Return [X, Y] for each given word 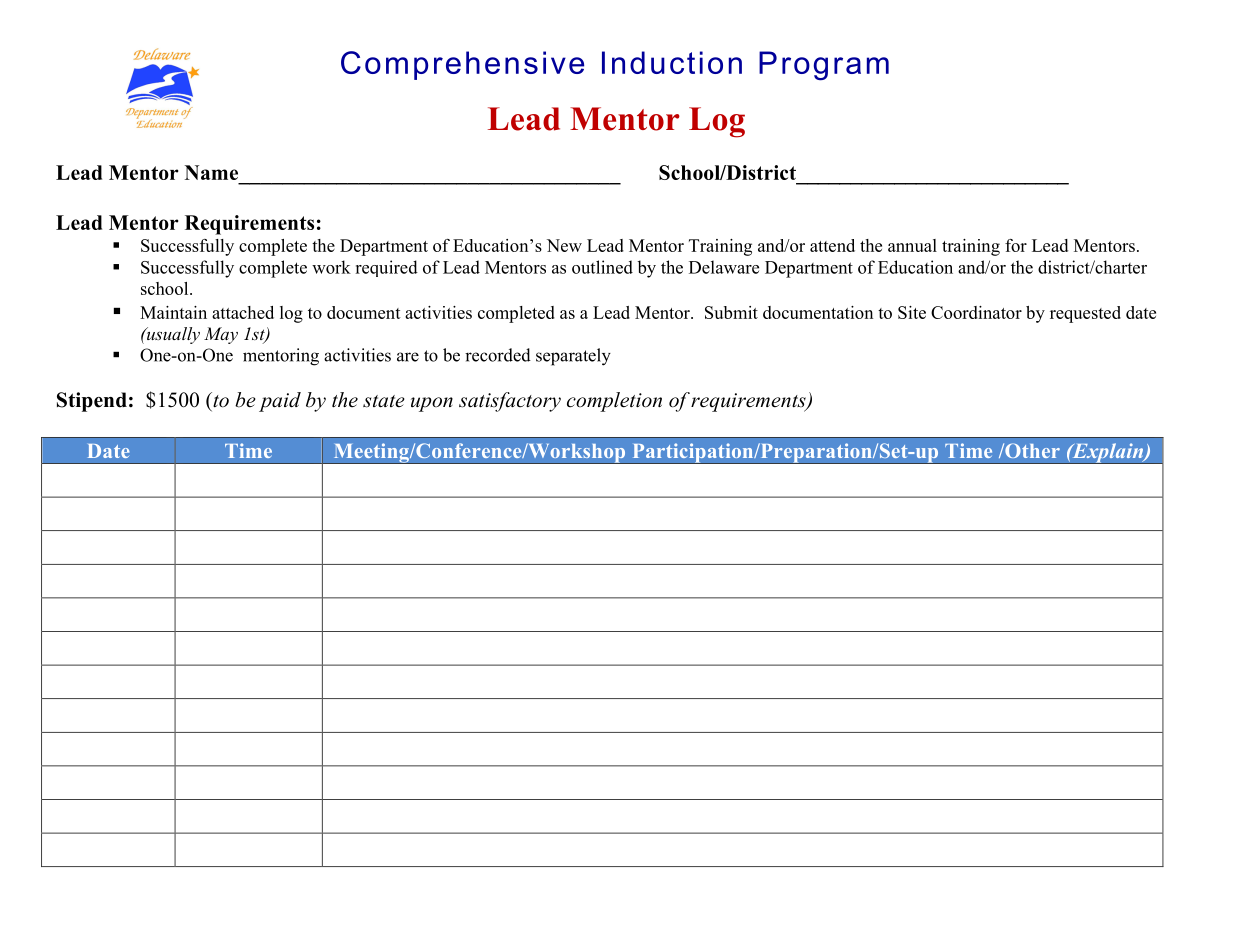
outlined [602, 267]
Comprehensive [462, 65]
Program [824, 66]
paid [280, 402]
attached [243, 312]
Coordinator [976, 312]
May [221, 335]
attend [832, 245]
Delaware [724, 267]
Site [912, 312]
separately [573, 357]
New [564, 245]
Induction [672, 62]
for [1016, 245]
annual [912, 245]
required [386, 268]
